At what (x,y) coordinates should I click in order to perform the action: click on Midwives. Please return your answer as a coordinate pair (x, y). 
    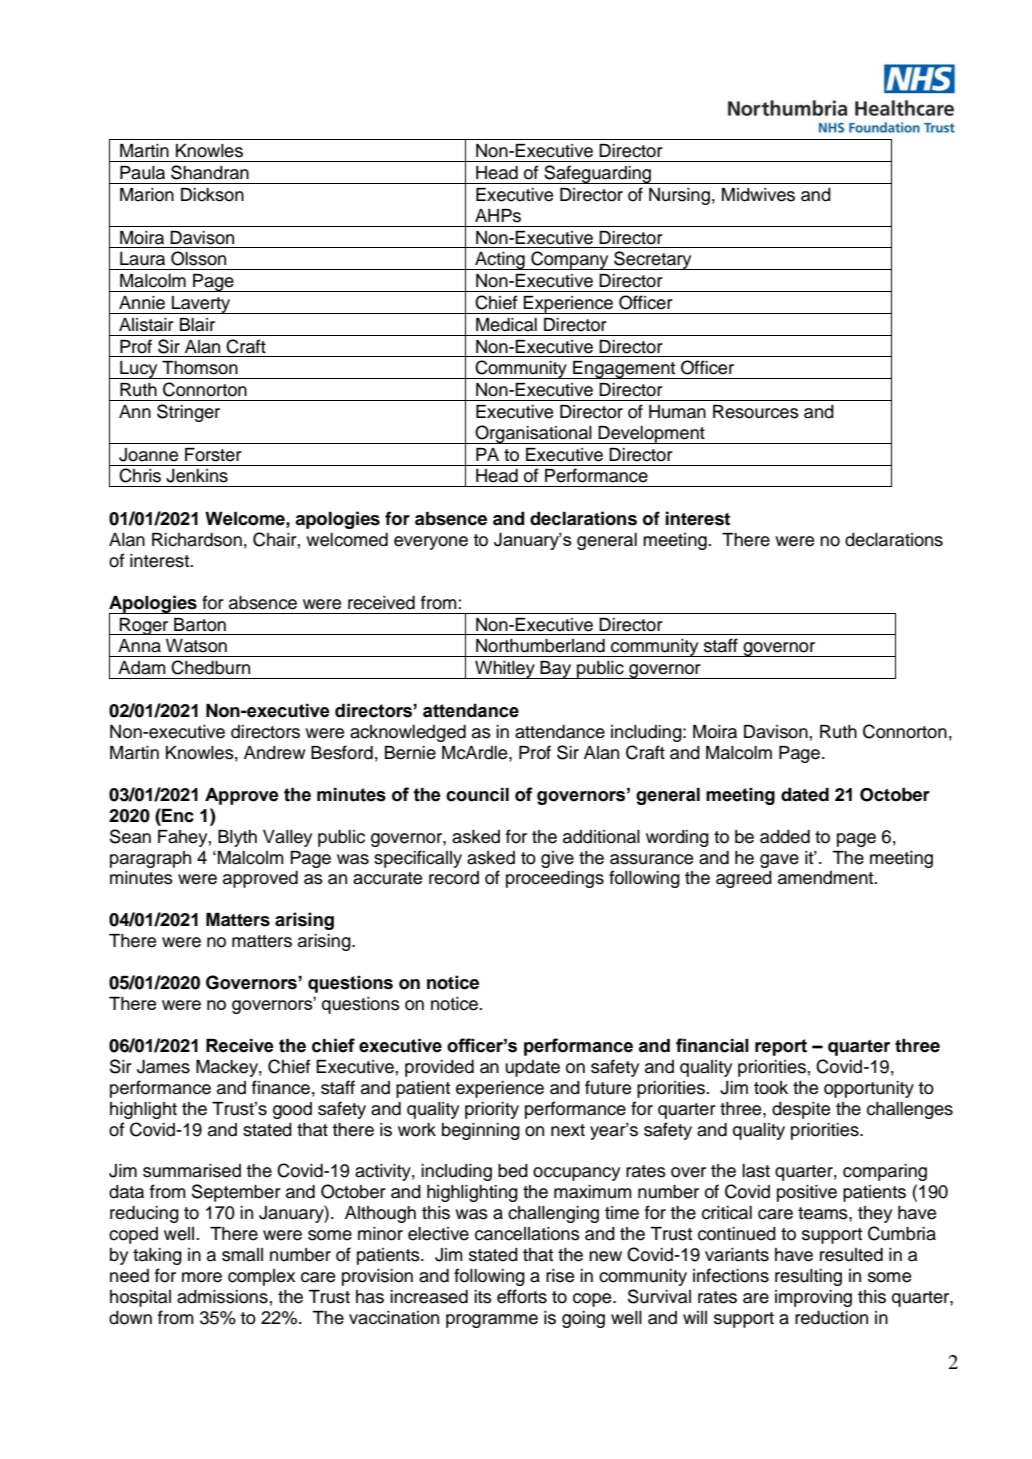
    Looking at the image, I should click on (758, 195).
